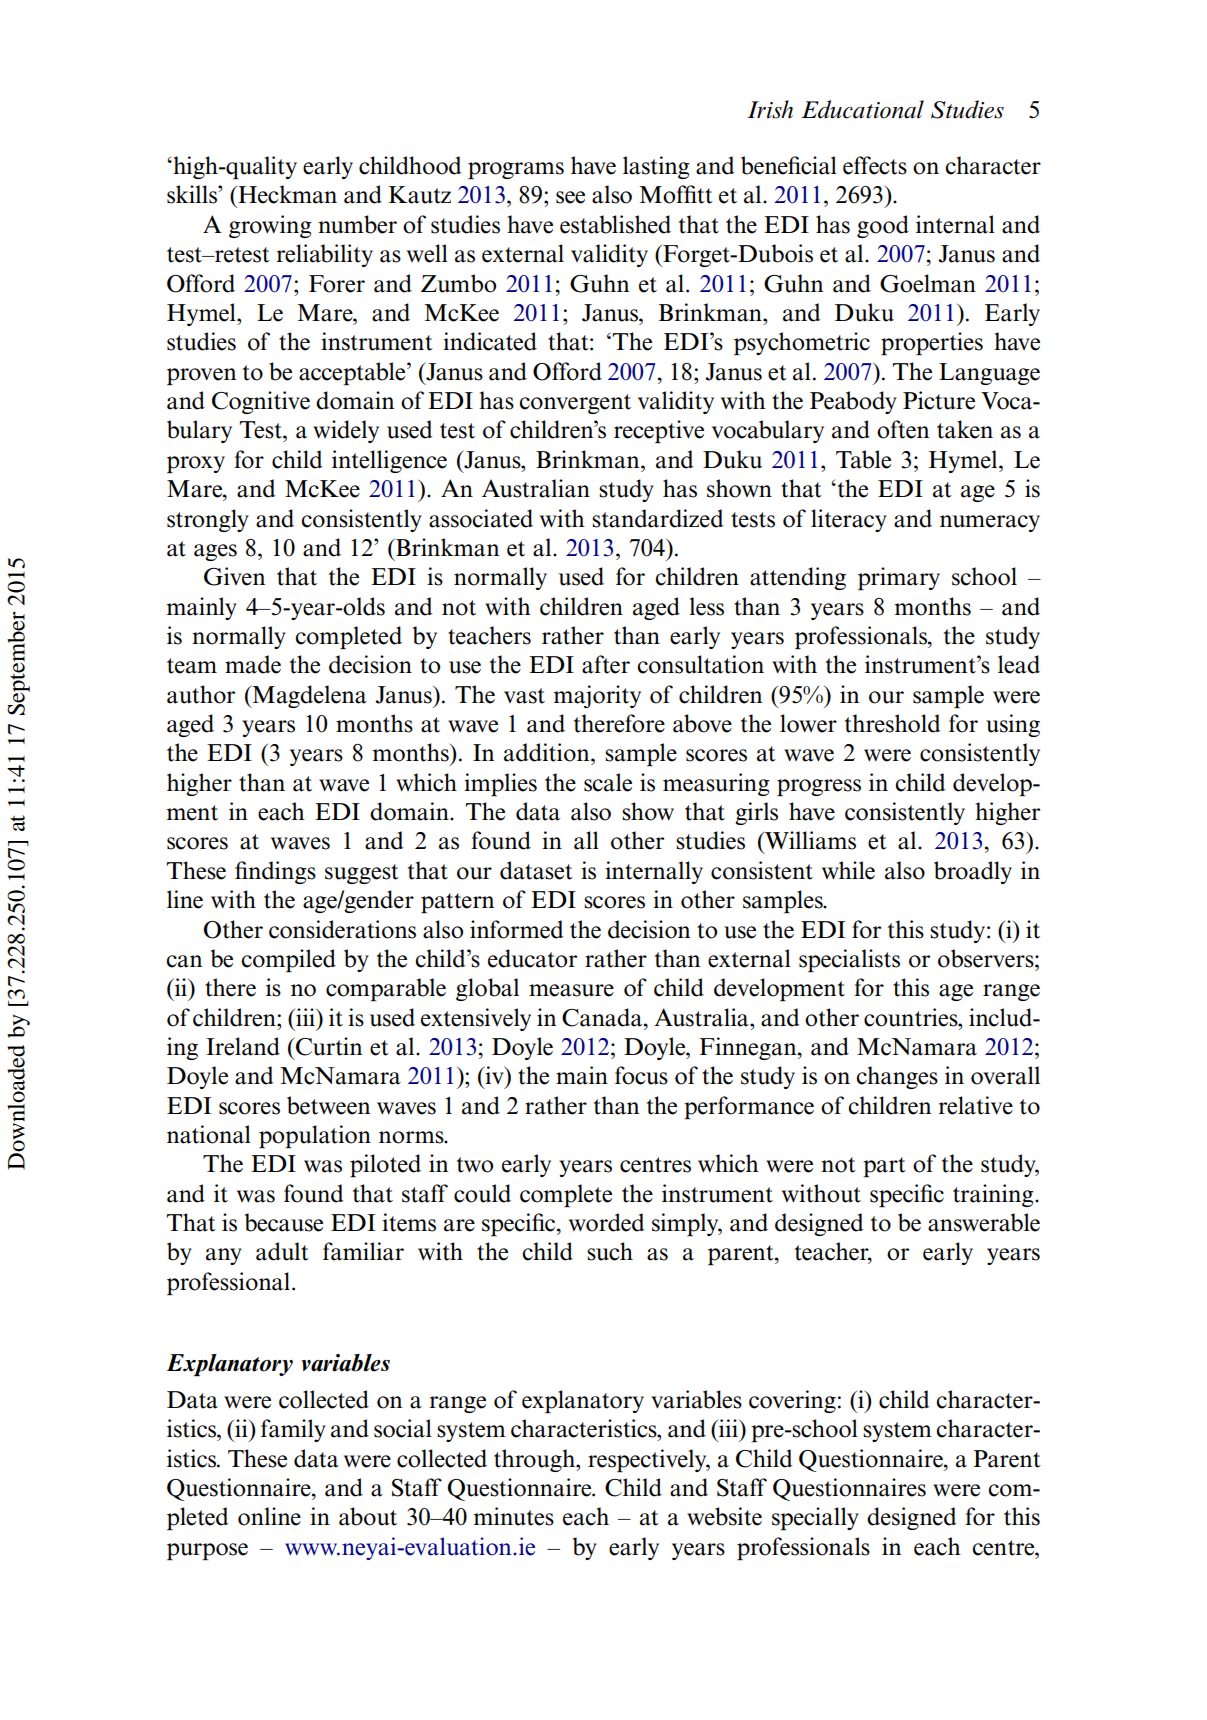 The width and height of the page is (1207, 1720). What do you see at coordinates (362, 874) in the page?
I see `suggest` at bounding box center [362, 874].
